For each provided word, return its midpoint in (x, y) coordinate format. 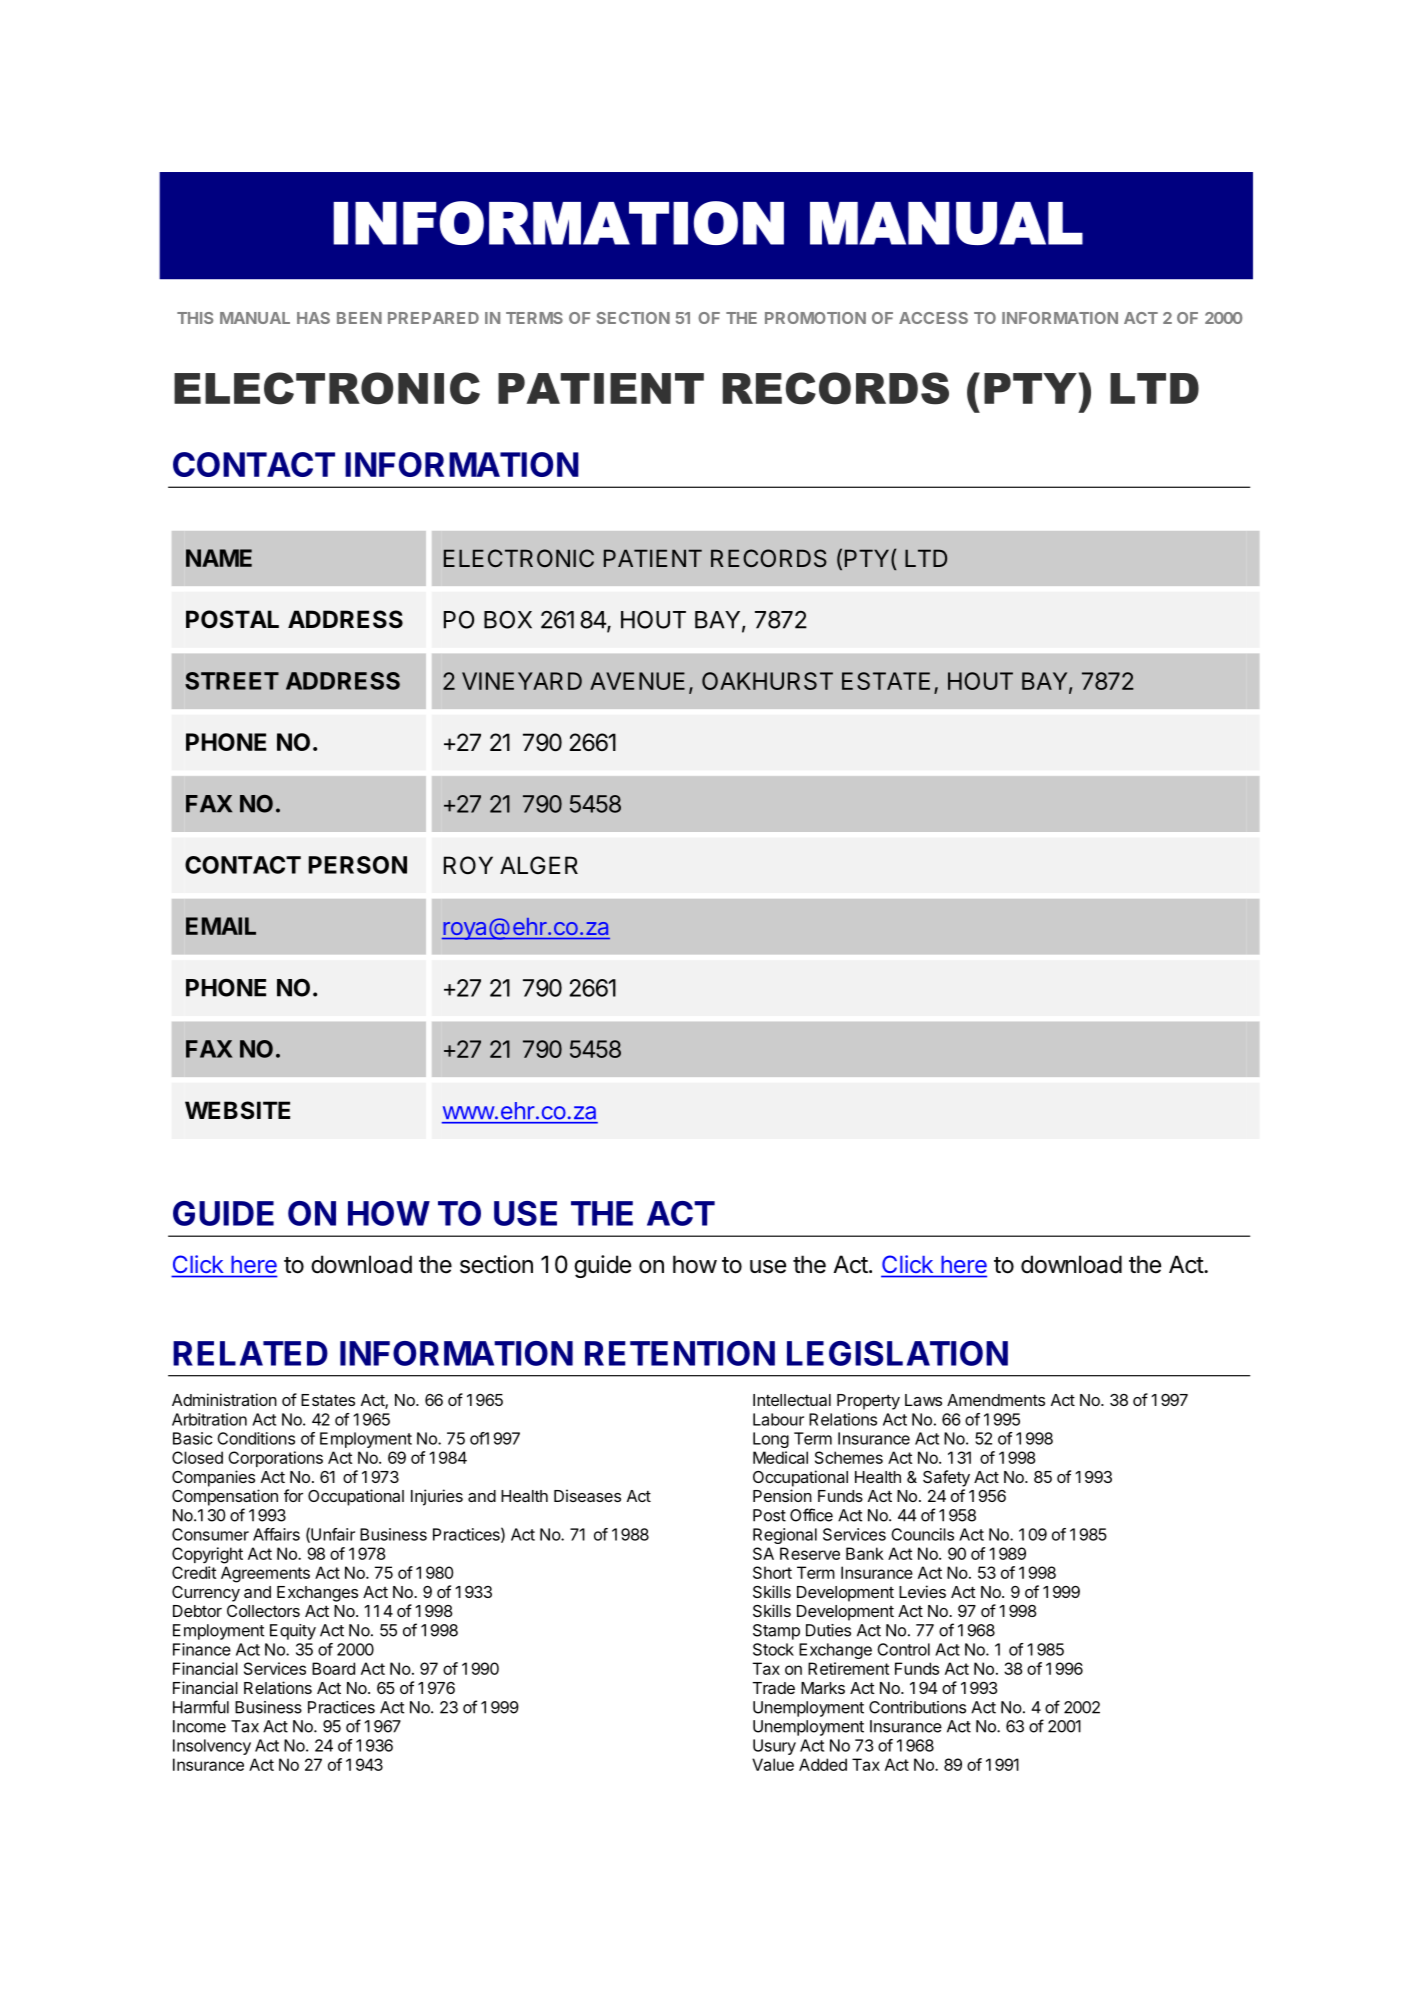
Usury (774, 1747)
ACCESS (933, 318)
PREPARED (433, 318)
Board (333, 1668)
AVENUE (637, 681)
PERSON (358, 865)
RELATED (250, 1353)
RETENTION (680, 1353)
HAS (313, 318)
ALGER (539, 865)
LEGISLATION (897, 1353)
